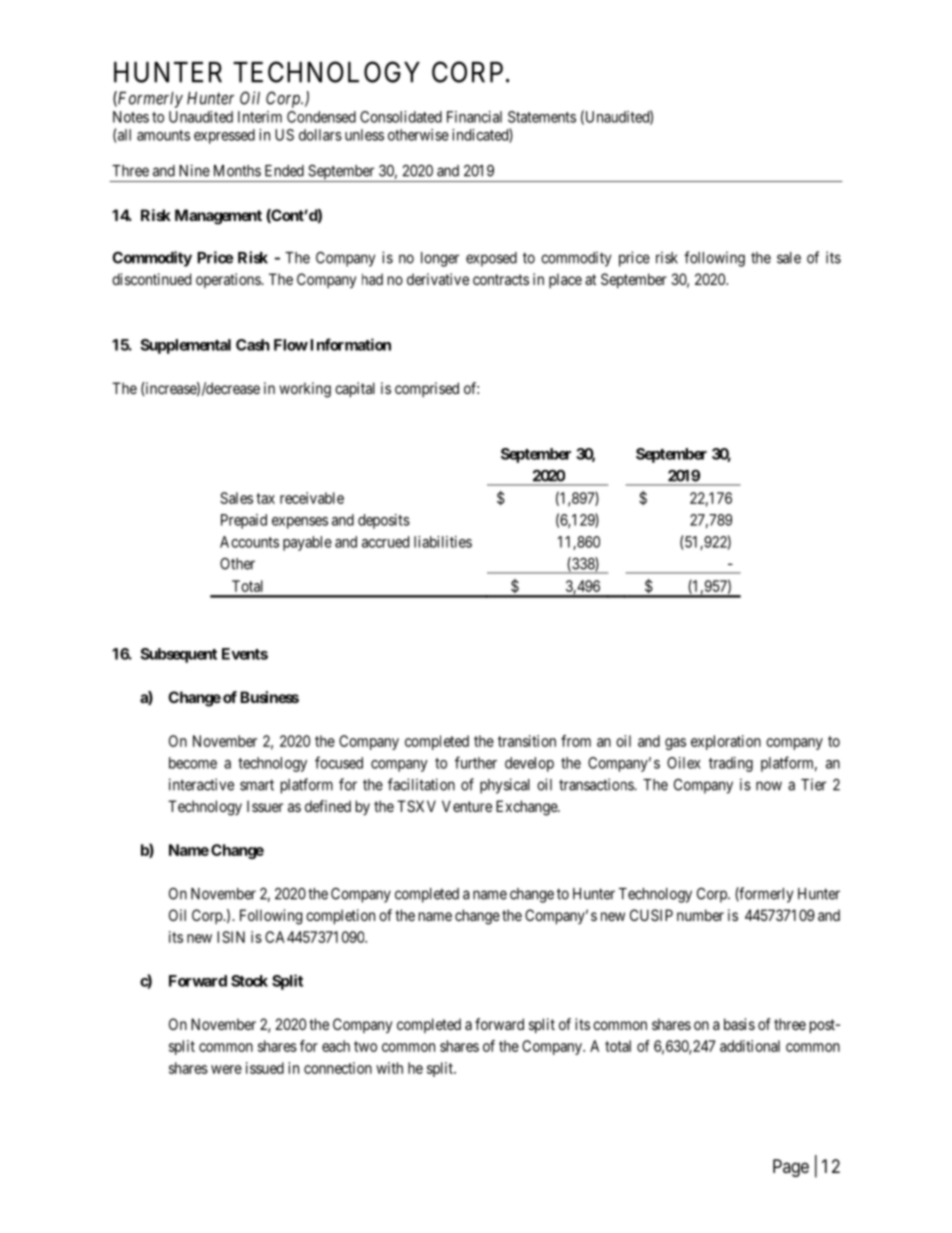  What do you see at coordinates (467, 806) in the screenshot?
I see `Venture` at bounding box center [467, 806].
